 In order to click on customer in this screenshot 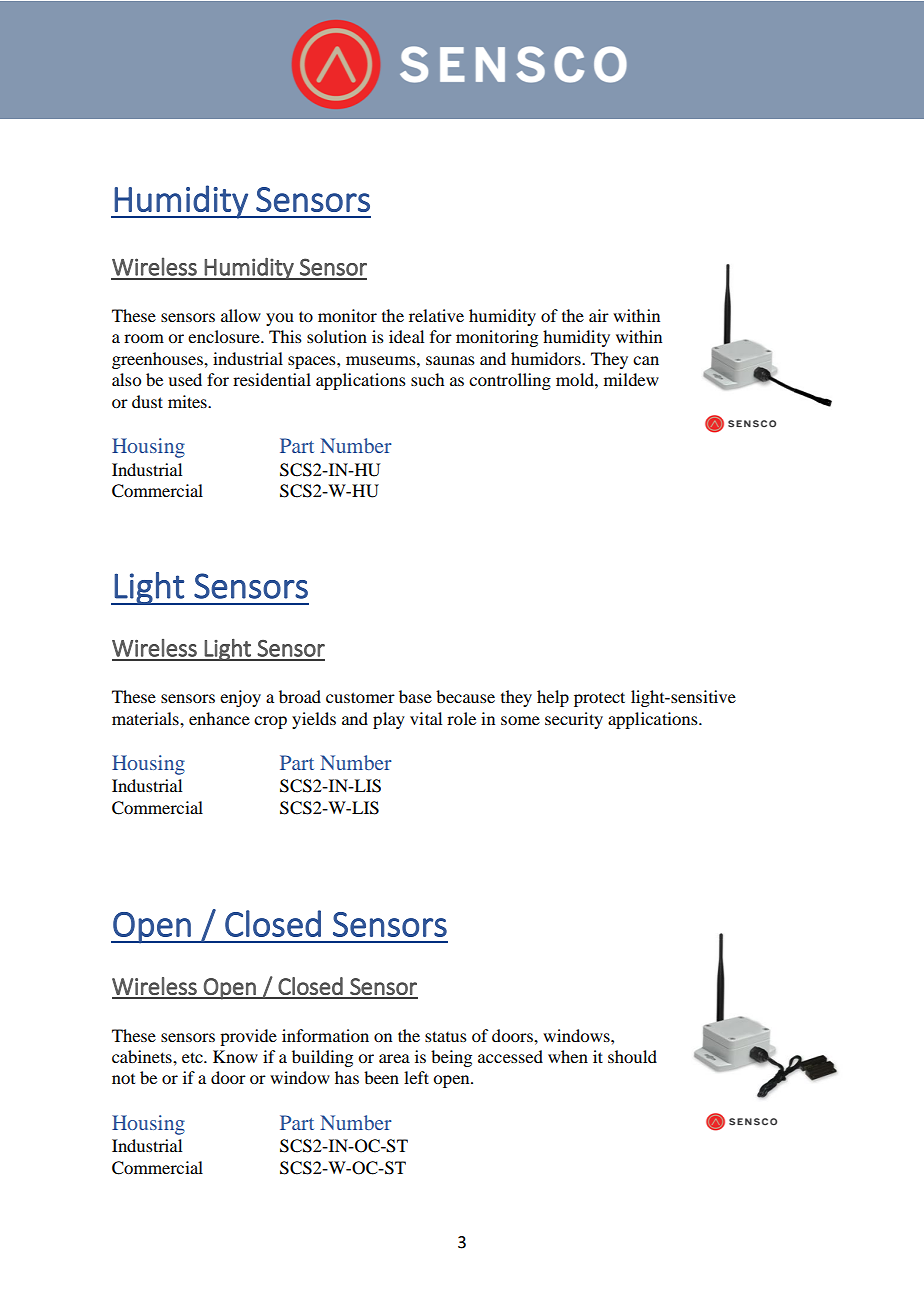, I will do `click(360, 697)`.
